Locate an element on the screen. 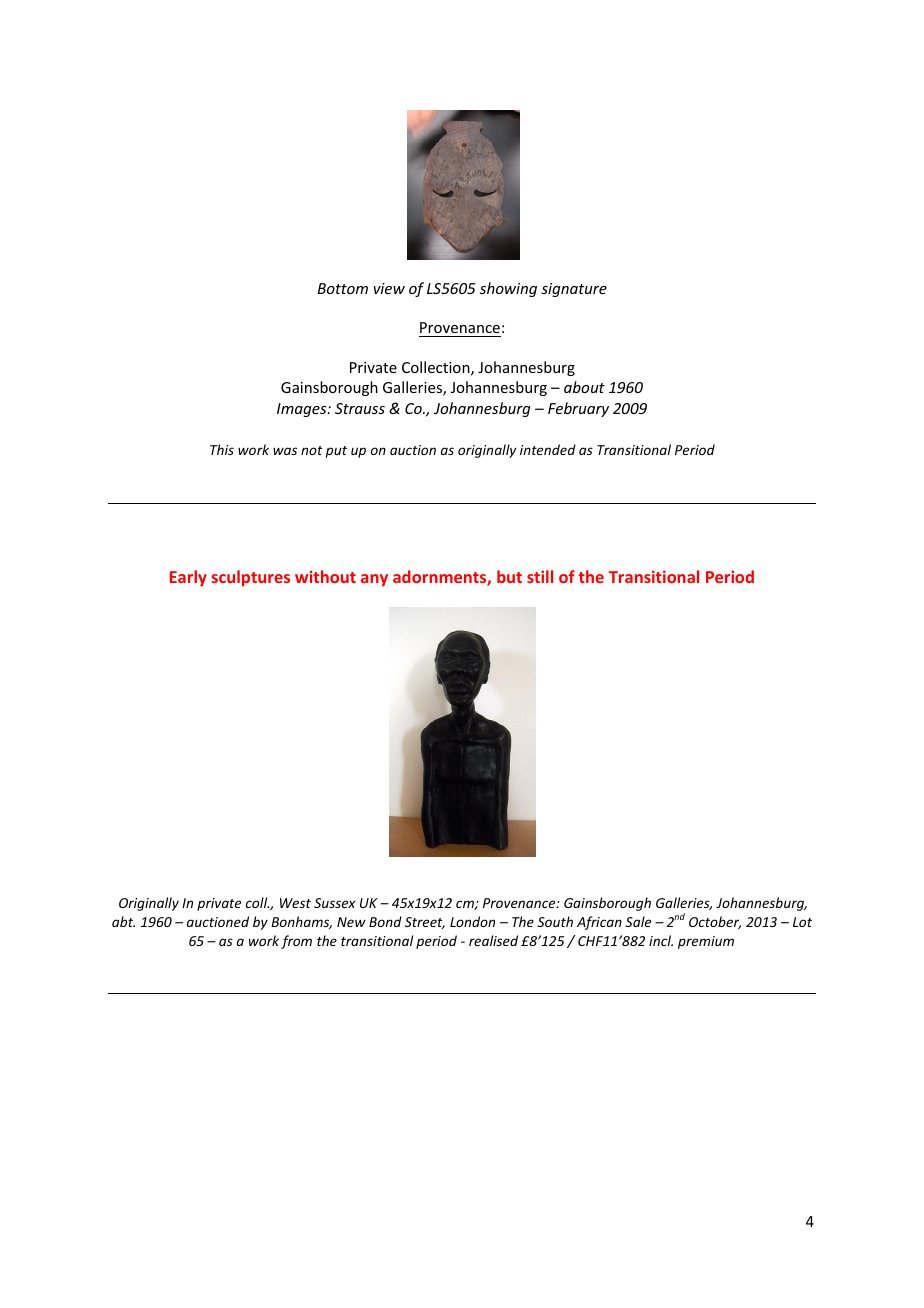 This screenshot has width=924, height=1308. abt is located at coordinates (123, 921).
